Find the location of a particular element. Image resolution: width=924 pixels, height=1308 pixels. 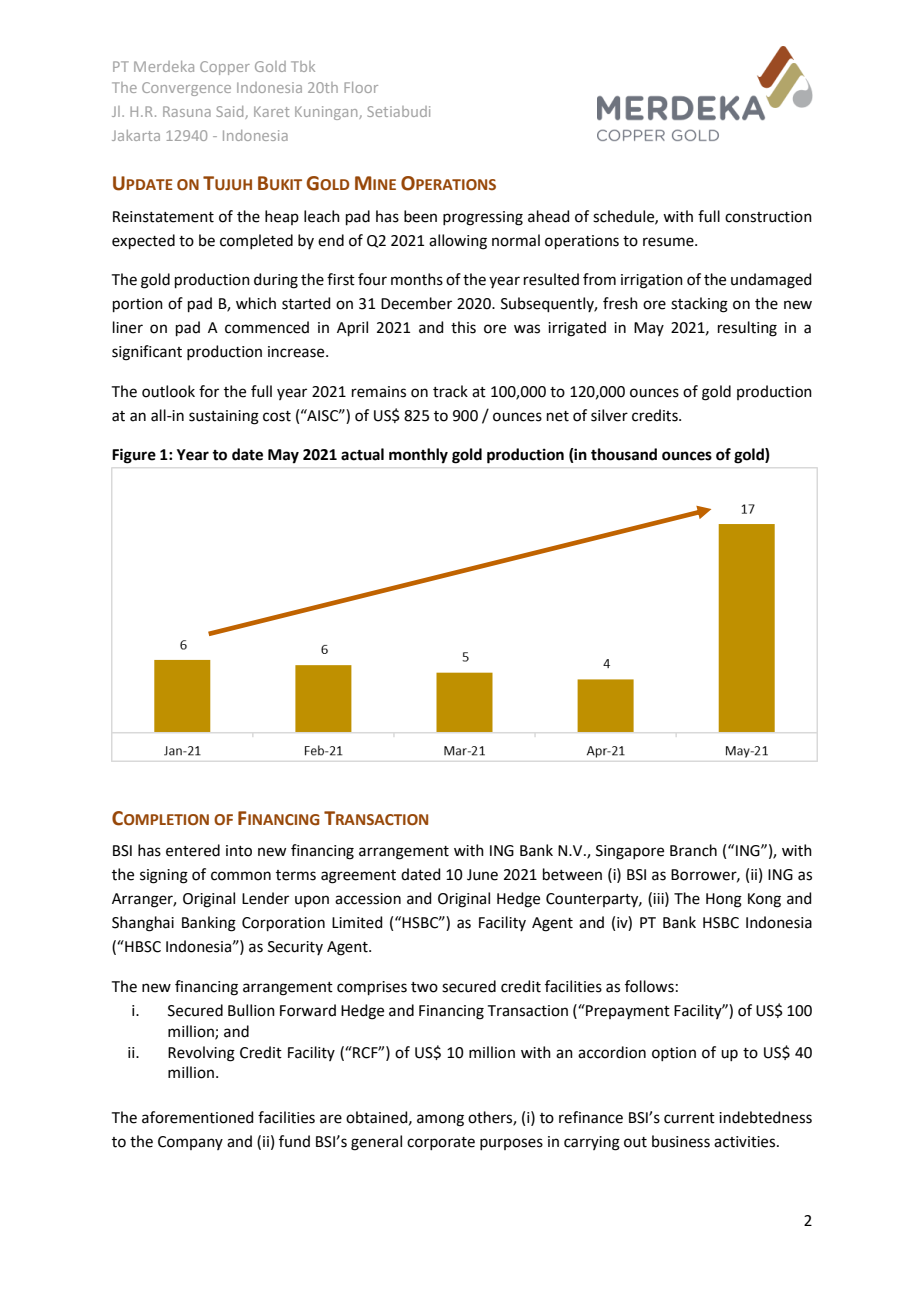

monthly is located at coordinates (418, 456).
